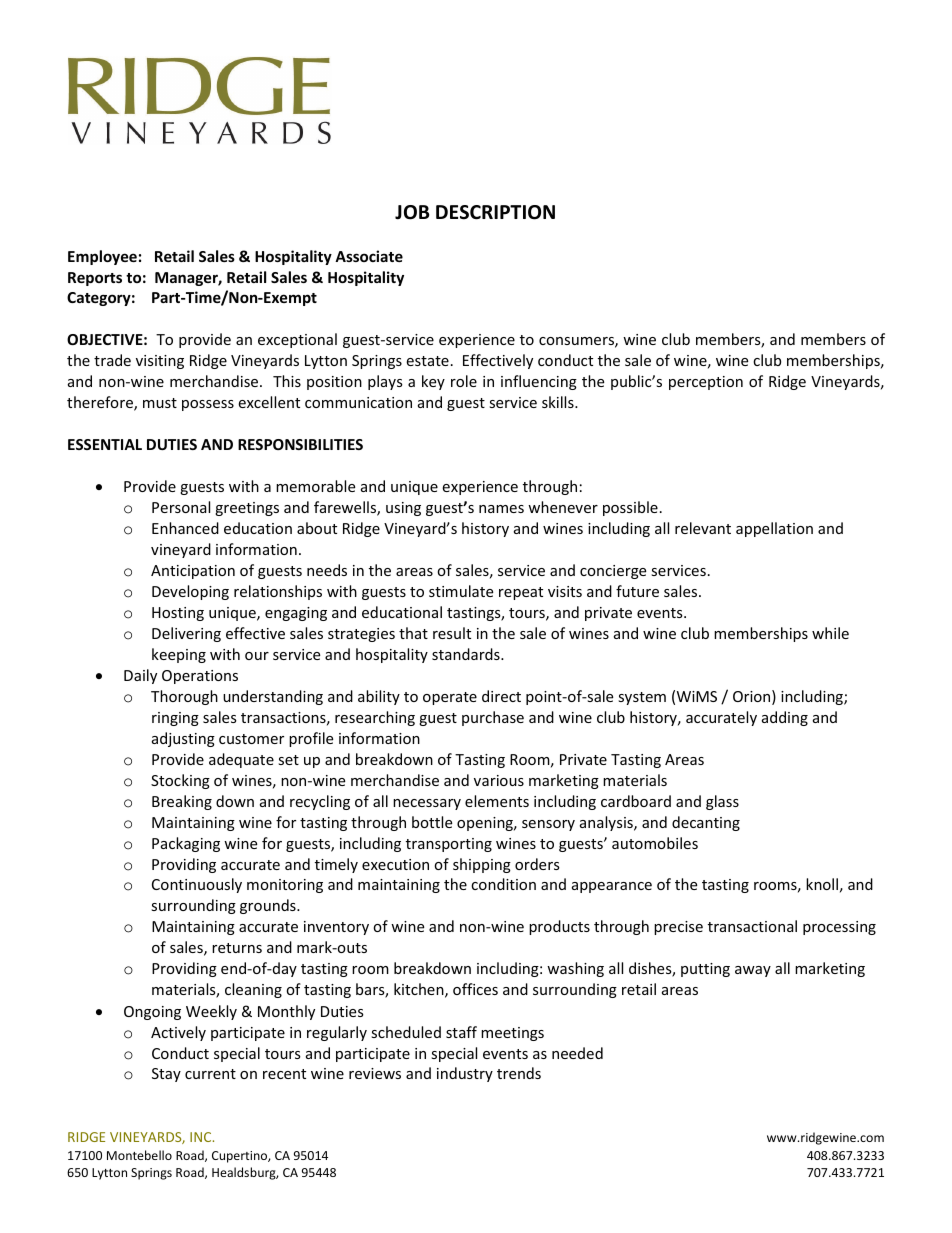  I want to click on Actively, so click(178, 1033).
